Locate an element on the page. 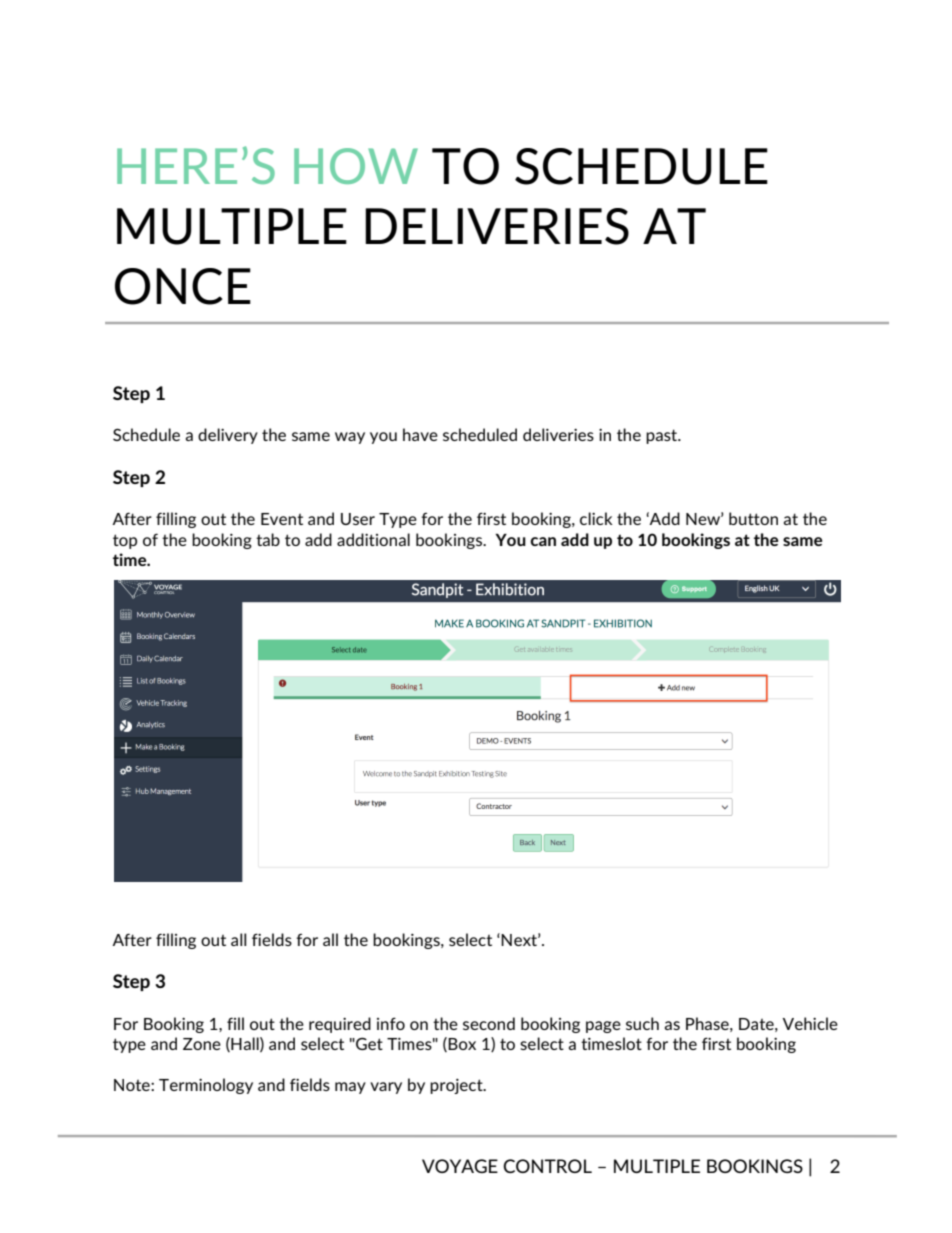 This document has width=952, height=1233. ONCE is located at coordinates (183, 286).
